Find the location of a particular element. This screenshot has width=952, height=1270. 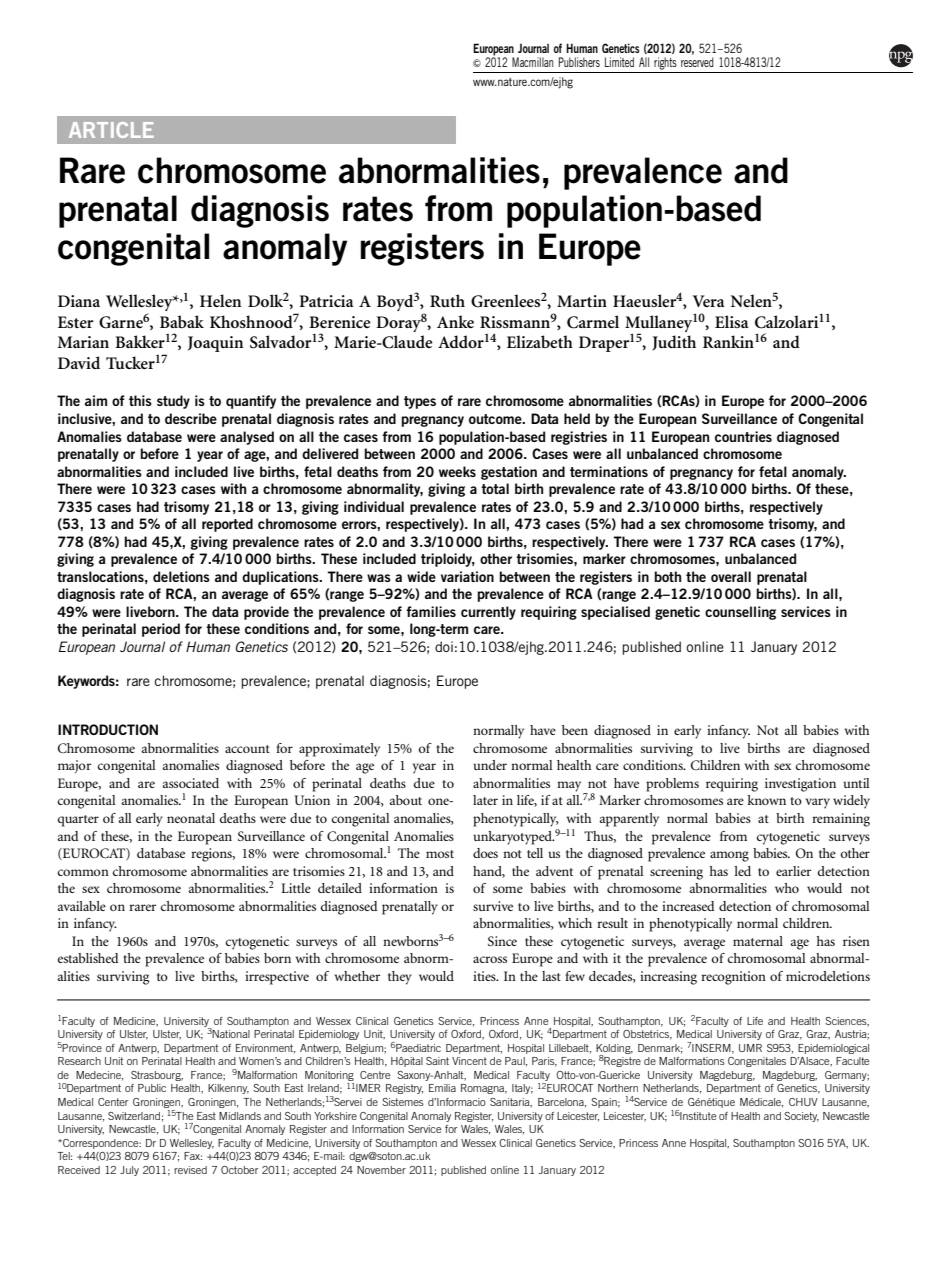

associated is located at coordinates (190, 783).
